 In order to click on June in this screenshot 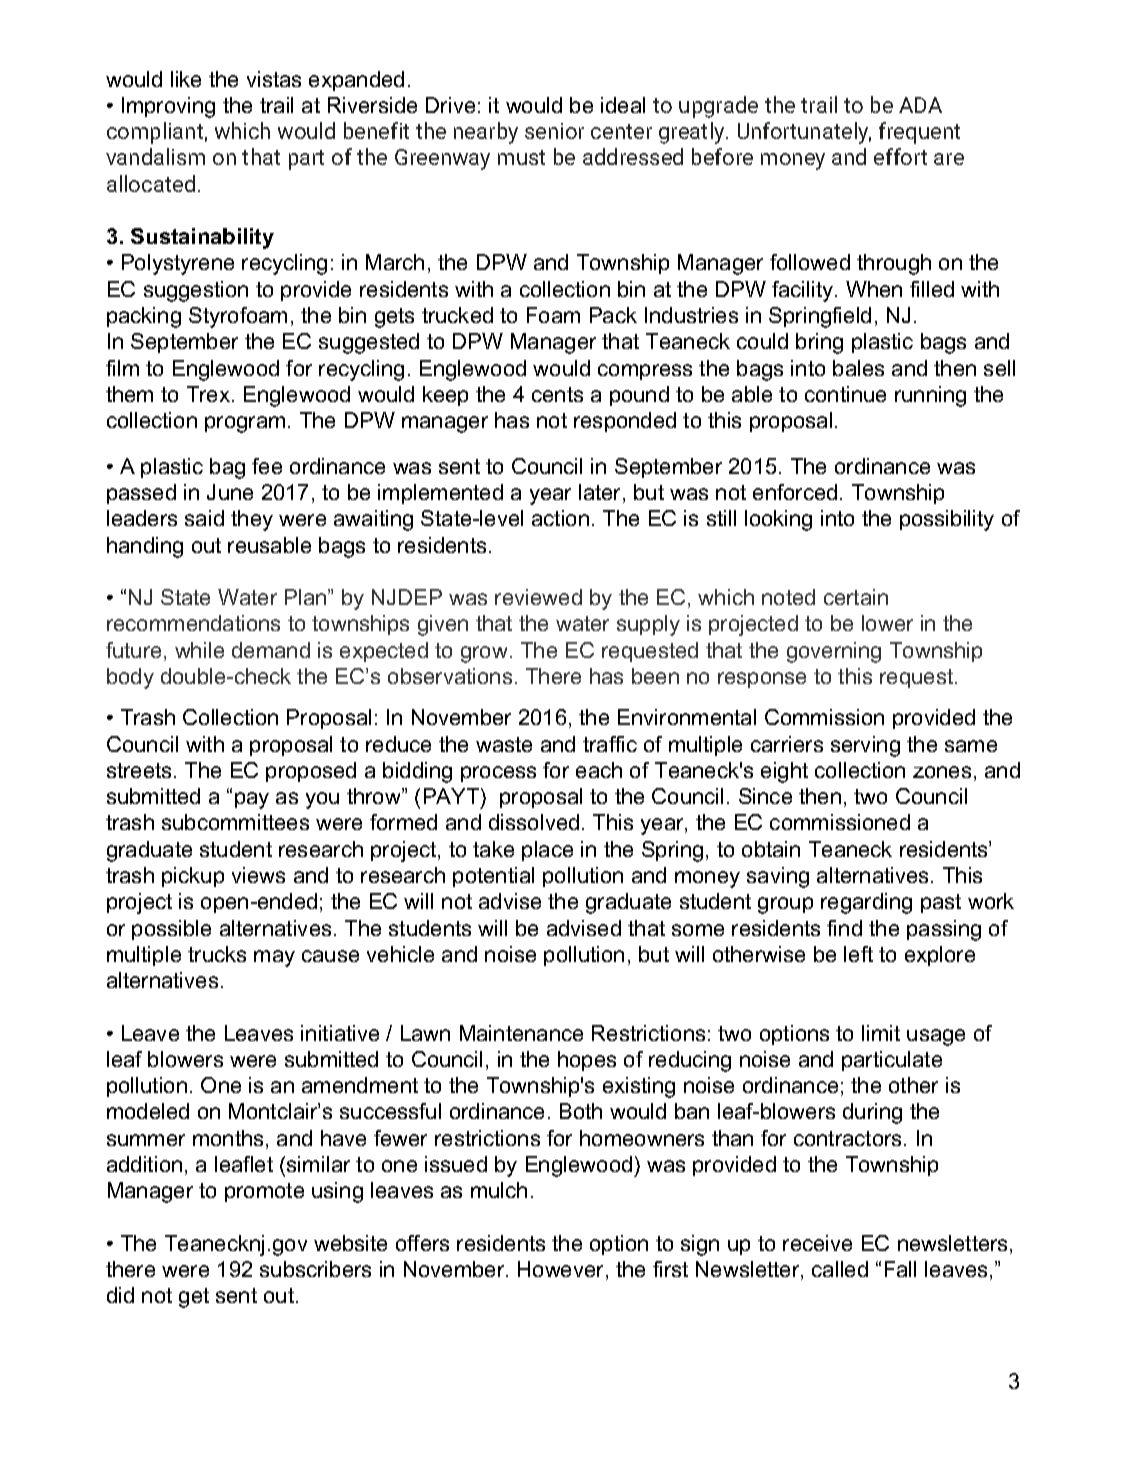, I will do `click(230, 492)`.
